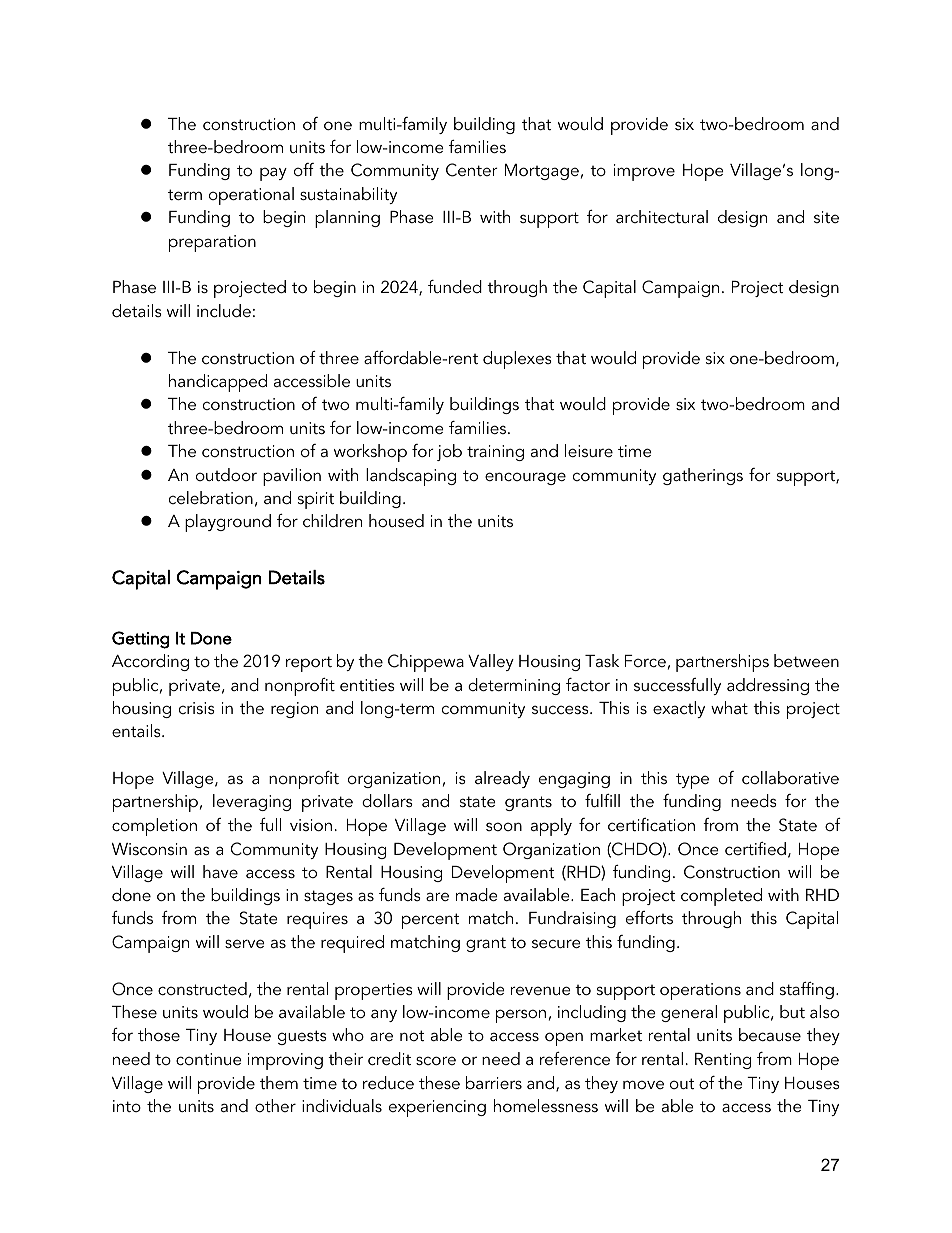  What do you see at coordinates (252, 802) in the screenshot?
I see `leveraging` at bounding box center [252, 802].
